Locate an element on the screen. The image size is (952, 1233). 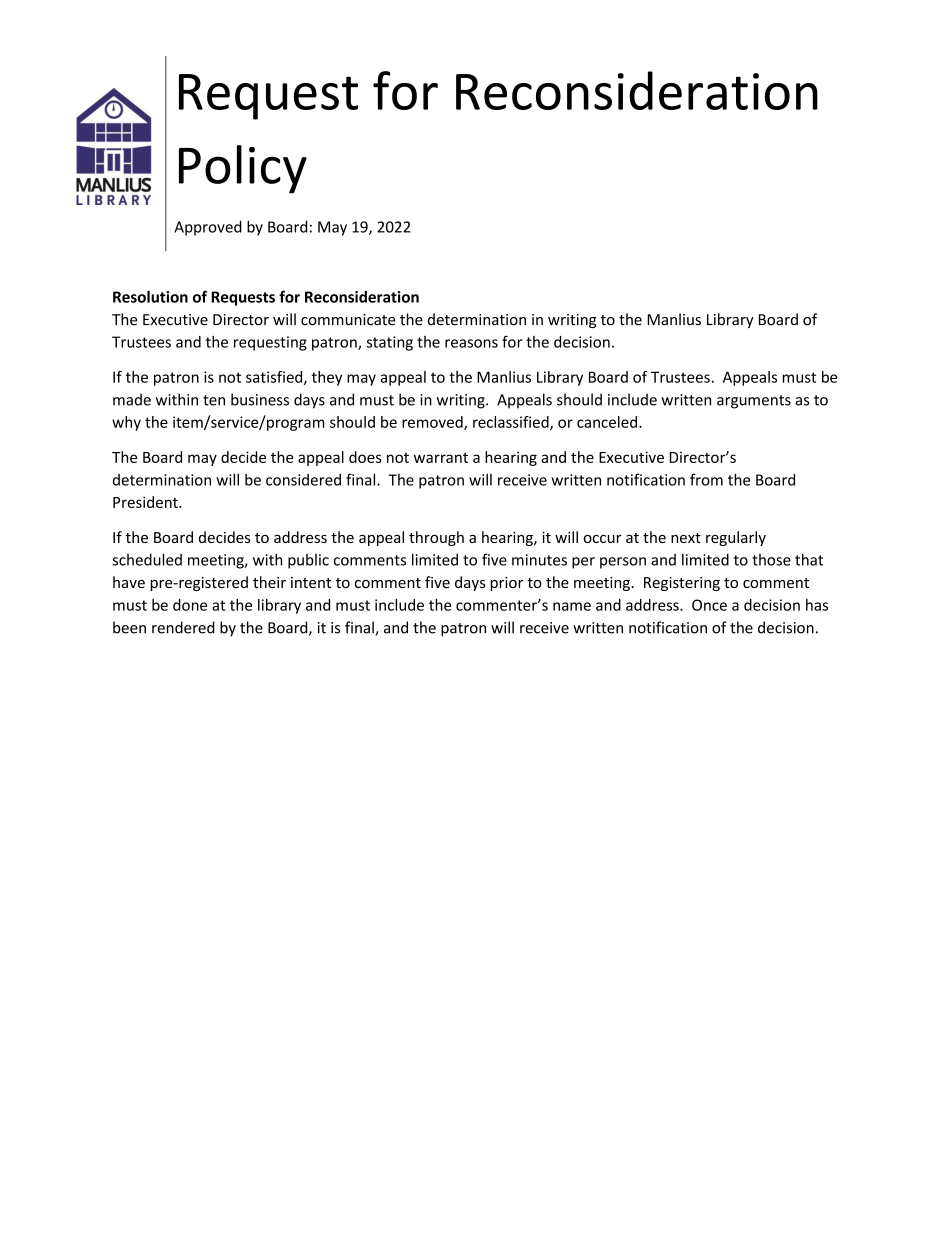
Policy is located at coordinates (243, 169).
